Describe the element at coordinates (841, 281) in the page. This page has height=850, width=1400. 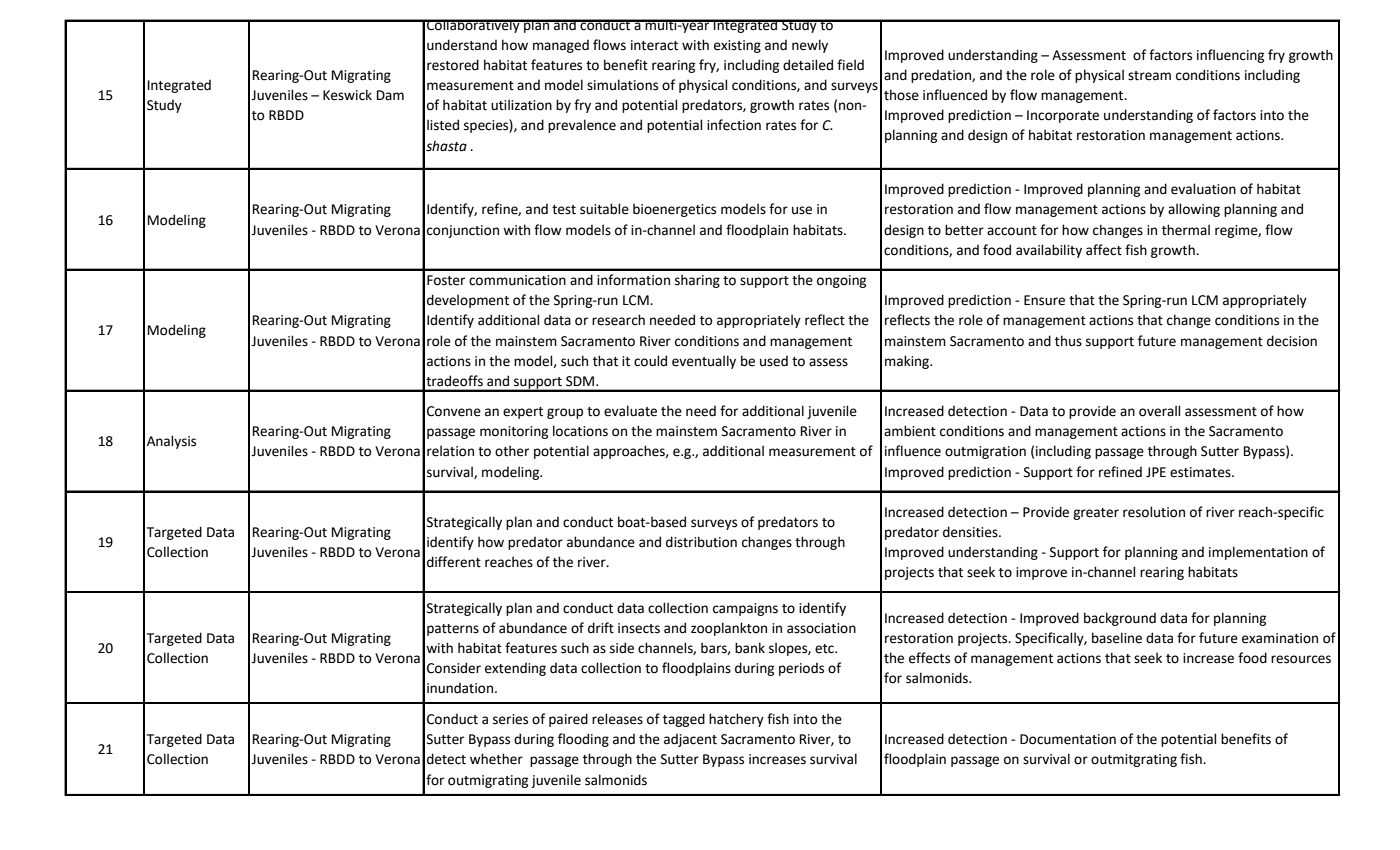
I see `ongoing` at that location.
